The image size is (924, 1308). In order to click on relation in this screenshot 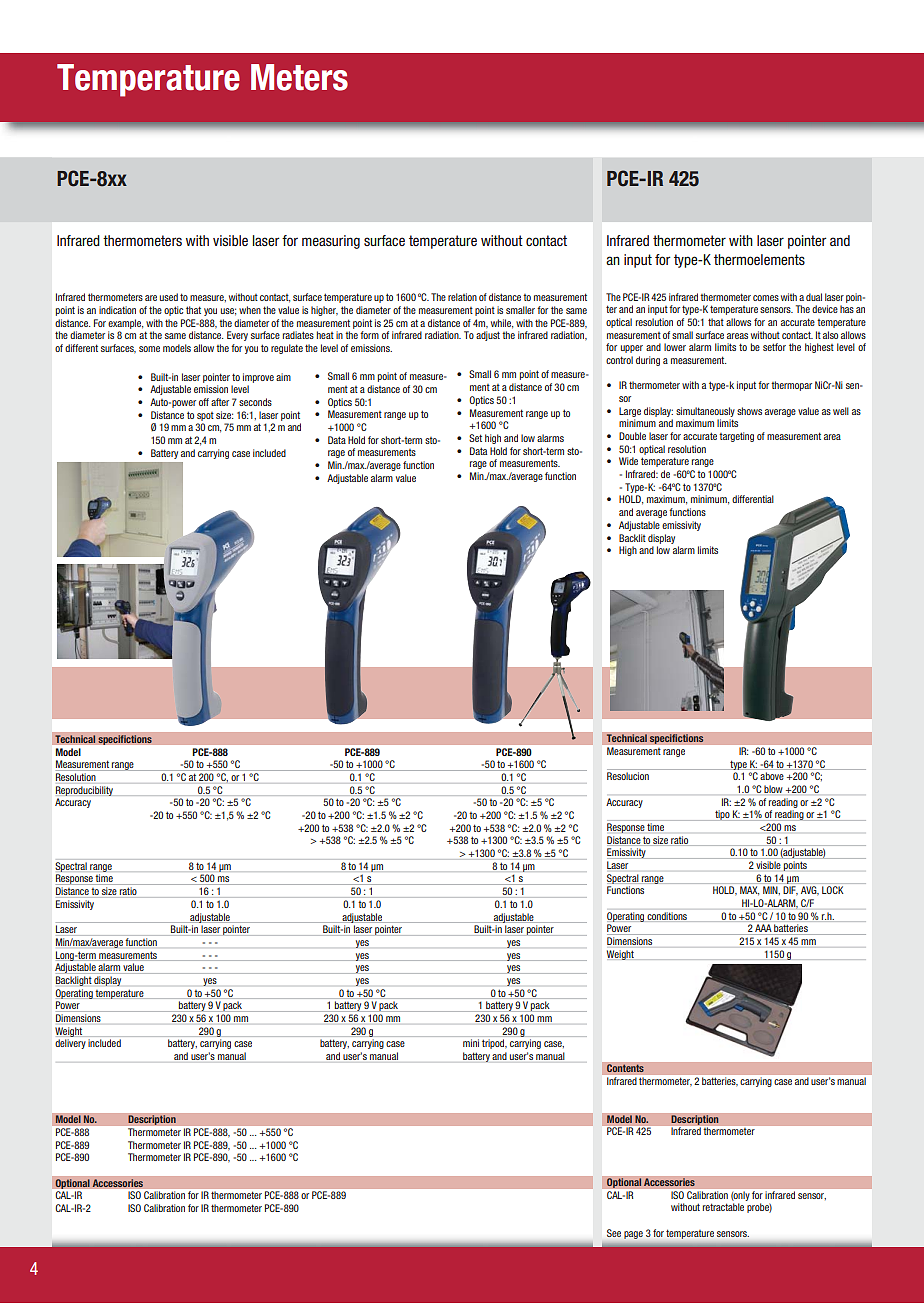, I will do `click(462, 297)`.
